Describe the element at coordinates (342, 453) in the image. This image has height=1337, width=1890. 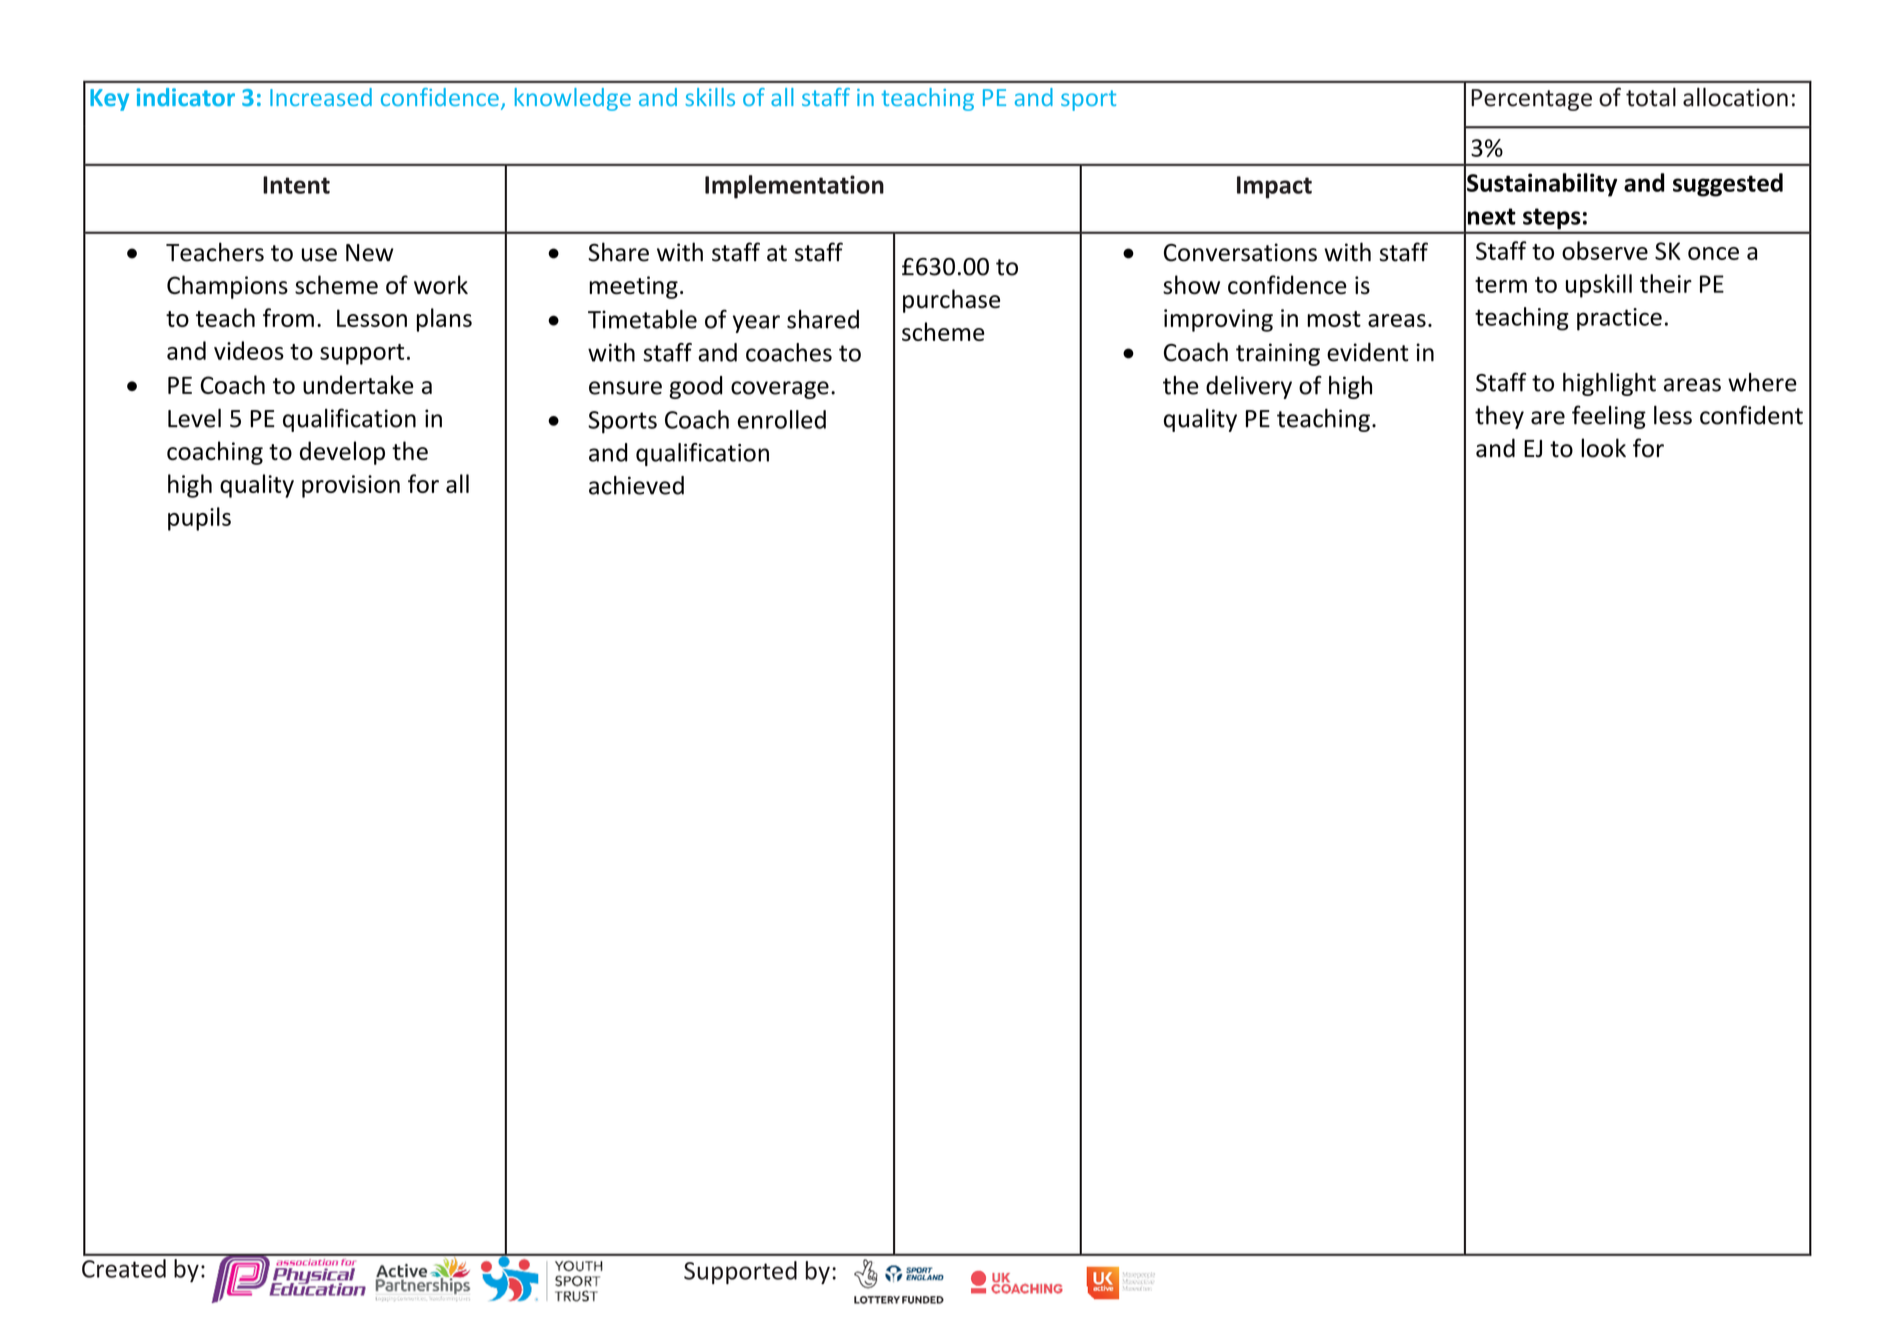
I see `develop` at that location.
